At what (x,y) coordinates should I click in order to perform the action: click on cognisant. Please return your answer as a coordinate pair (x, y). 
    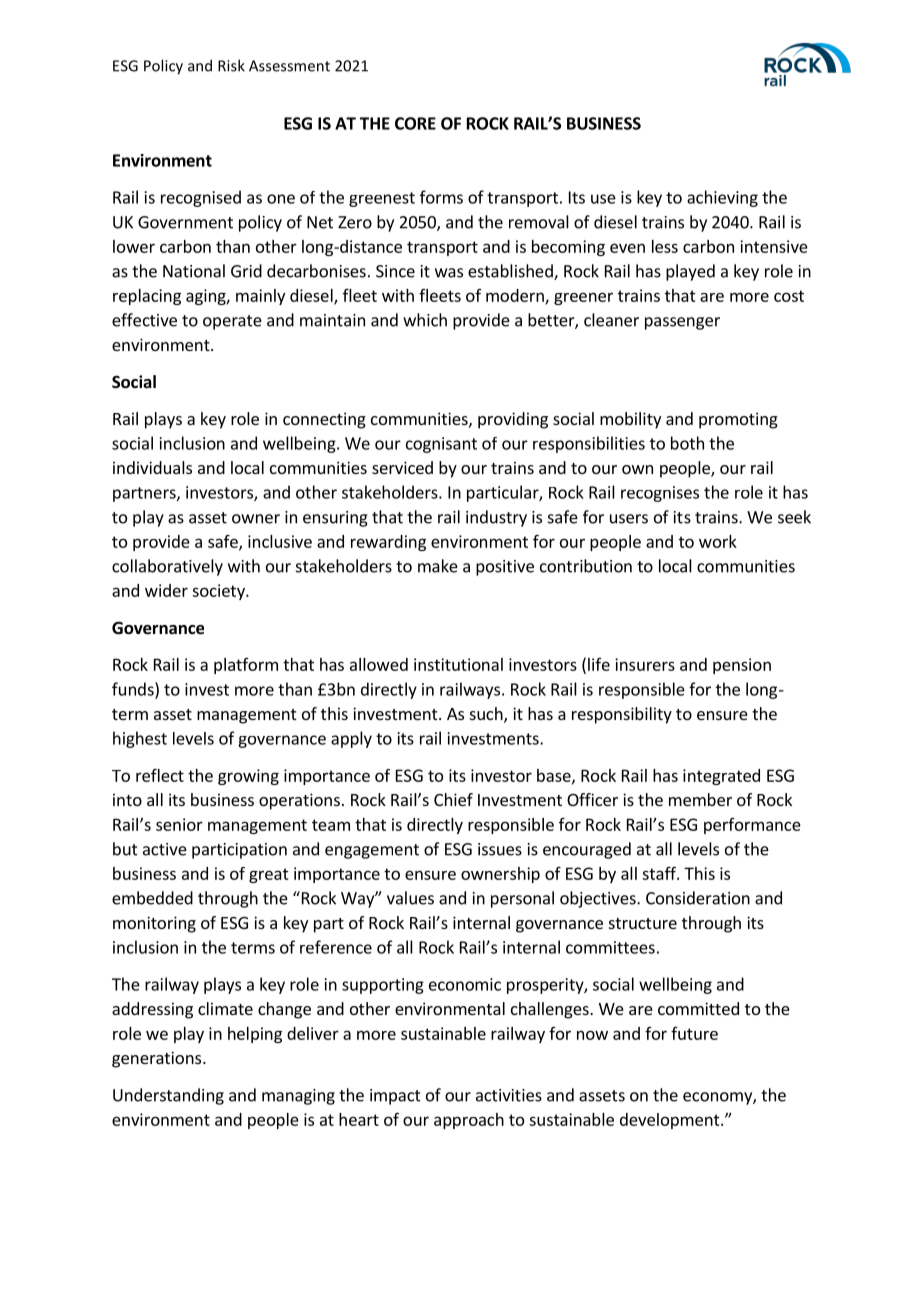
    Looking at the image, I should click on (441, 445).
